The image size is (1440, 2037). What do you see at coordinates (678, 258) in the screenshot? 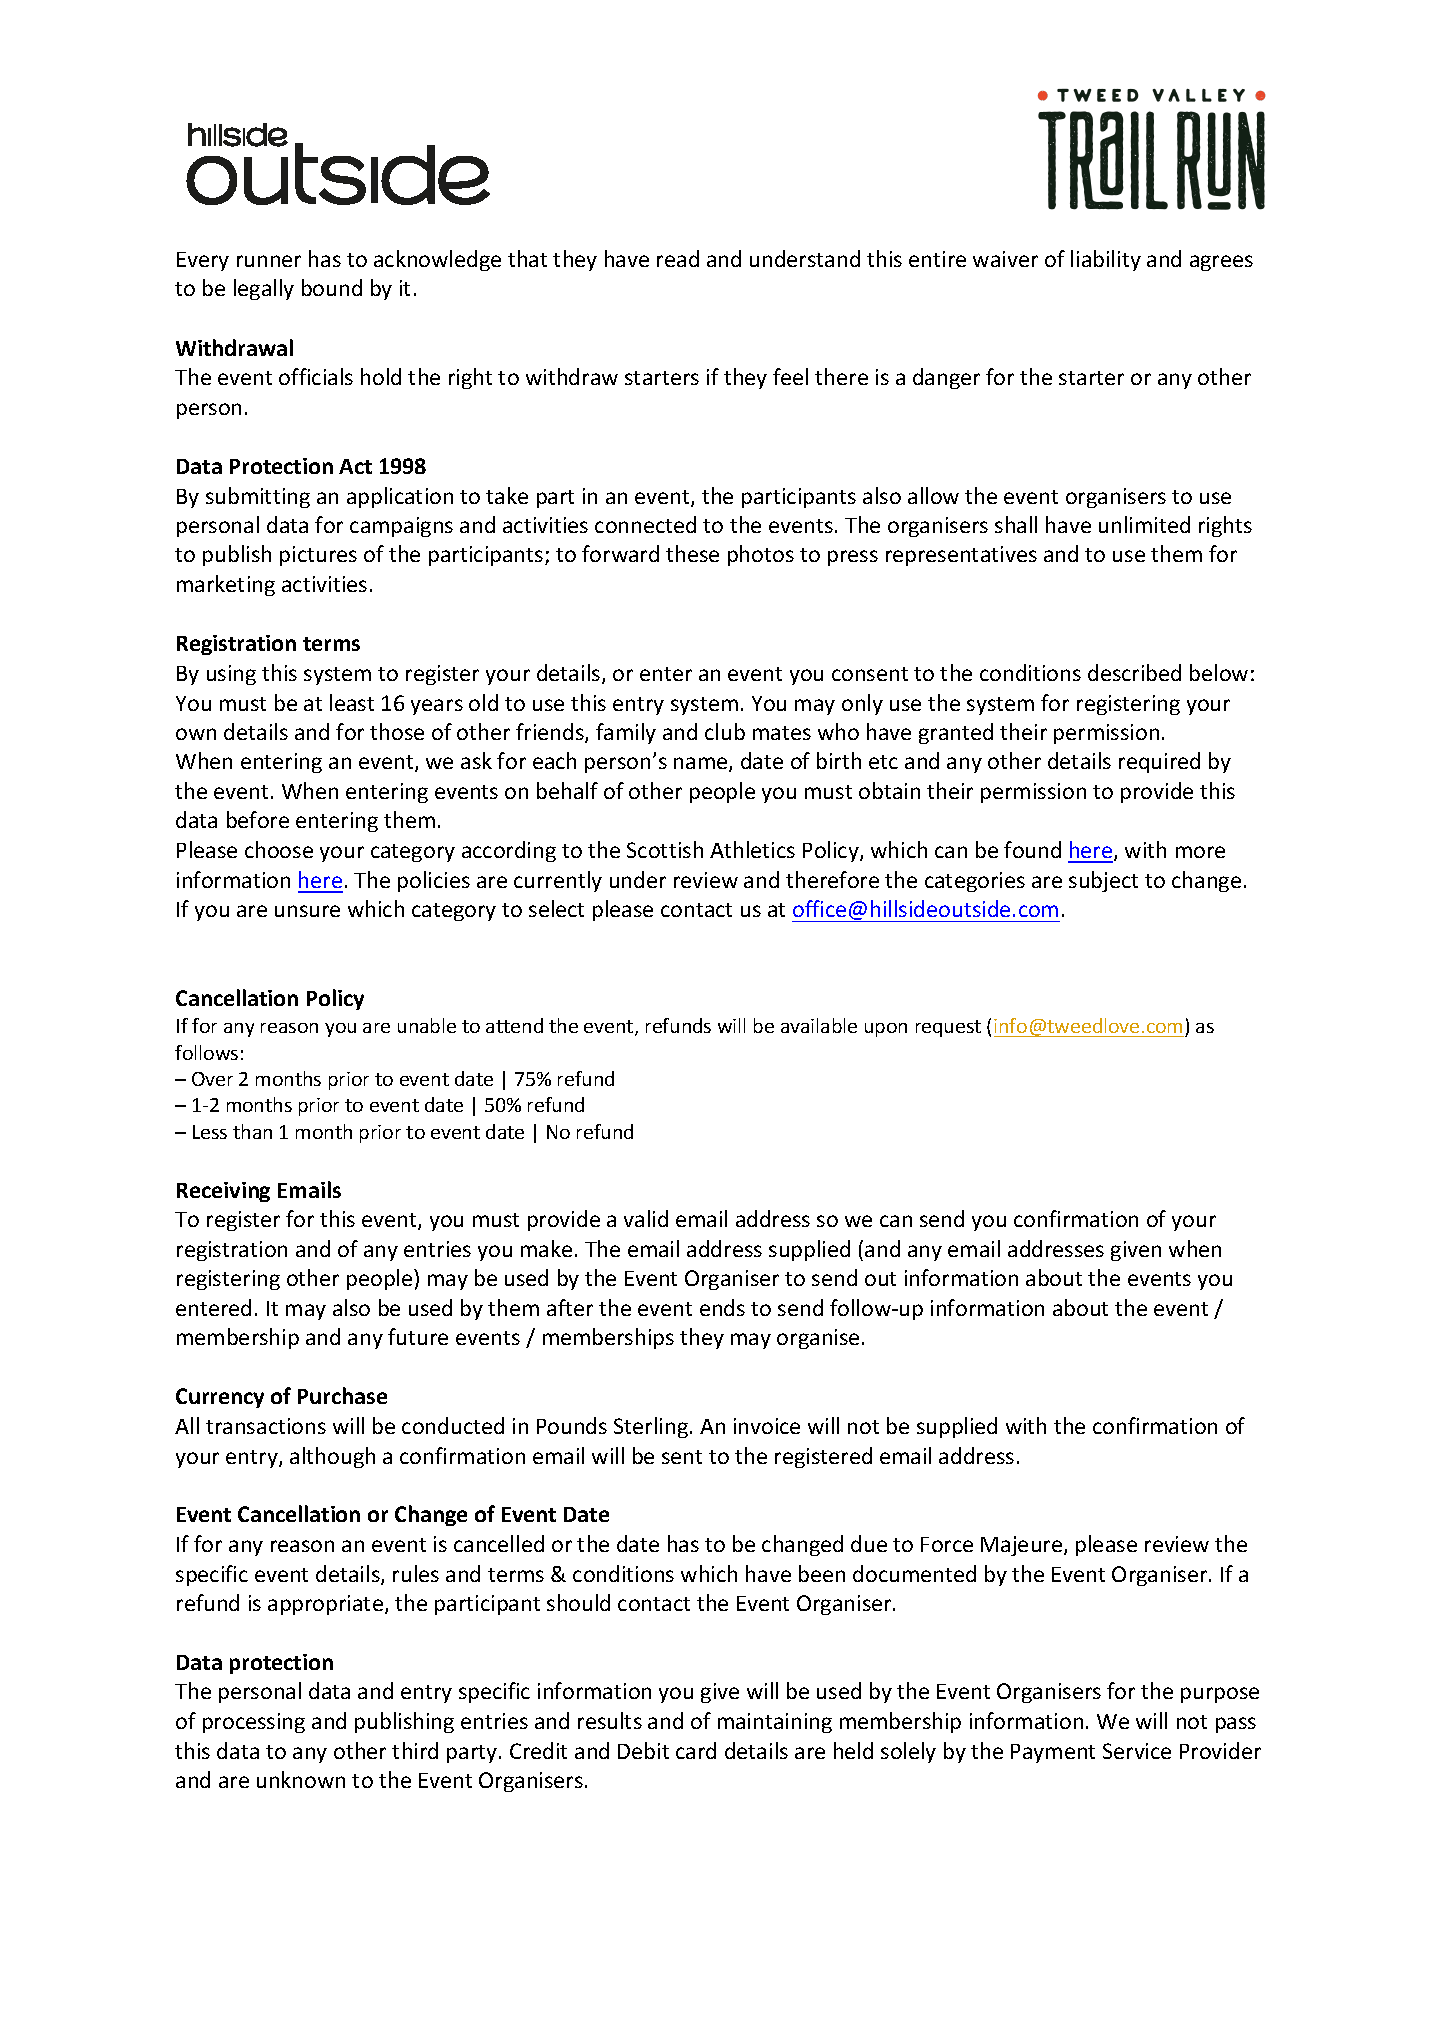
I see `read` at bounding box center [678, 258].
